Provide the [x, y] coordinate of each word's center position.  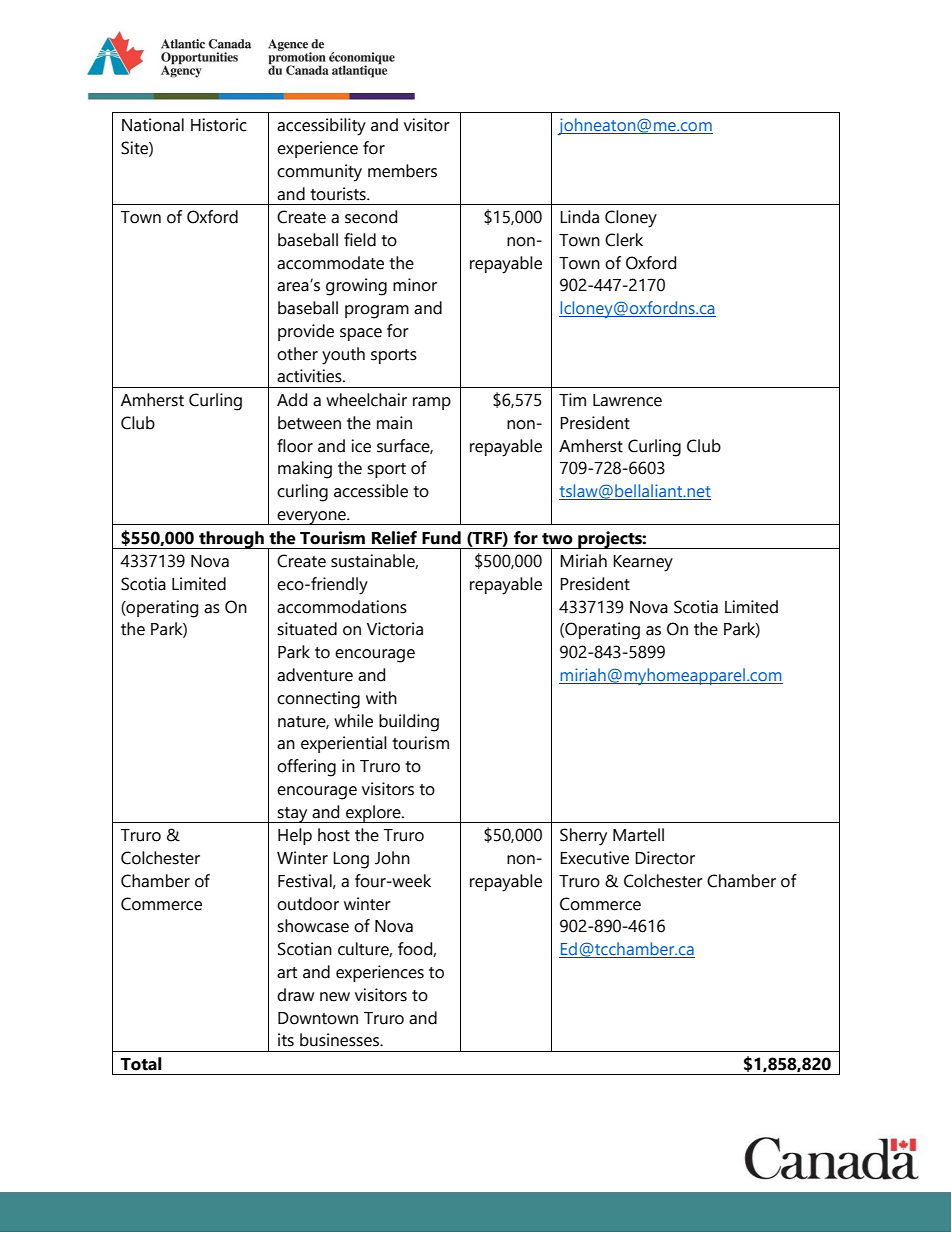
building [409, 723]
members [402, 171]
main [394, 423]
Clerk [624, 240]
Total [141, 1064]
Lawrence [627, 400]
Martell [638, 835]
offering [306, 768]
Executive [594, 858]
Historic [219, 125]
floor [295, 446]
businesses [340, 1040]
